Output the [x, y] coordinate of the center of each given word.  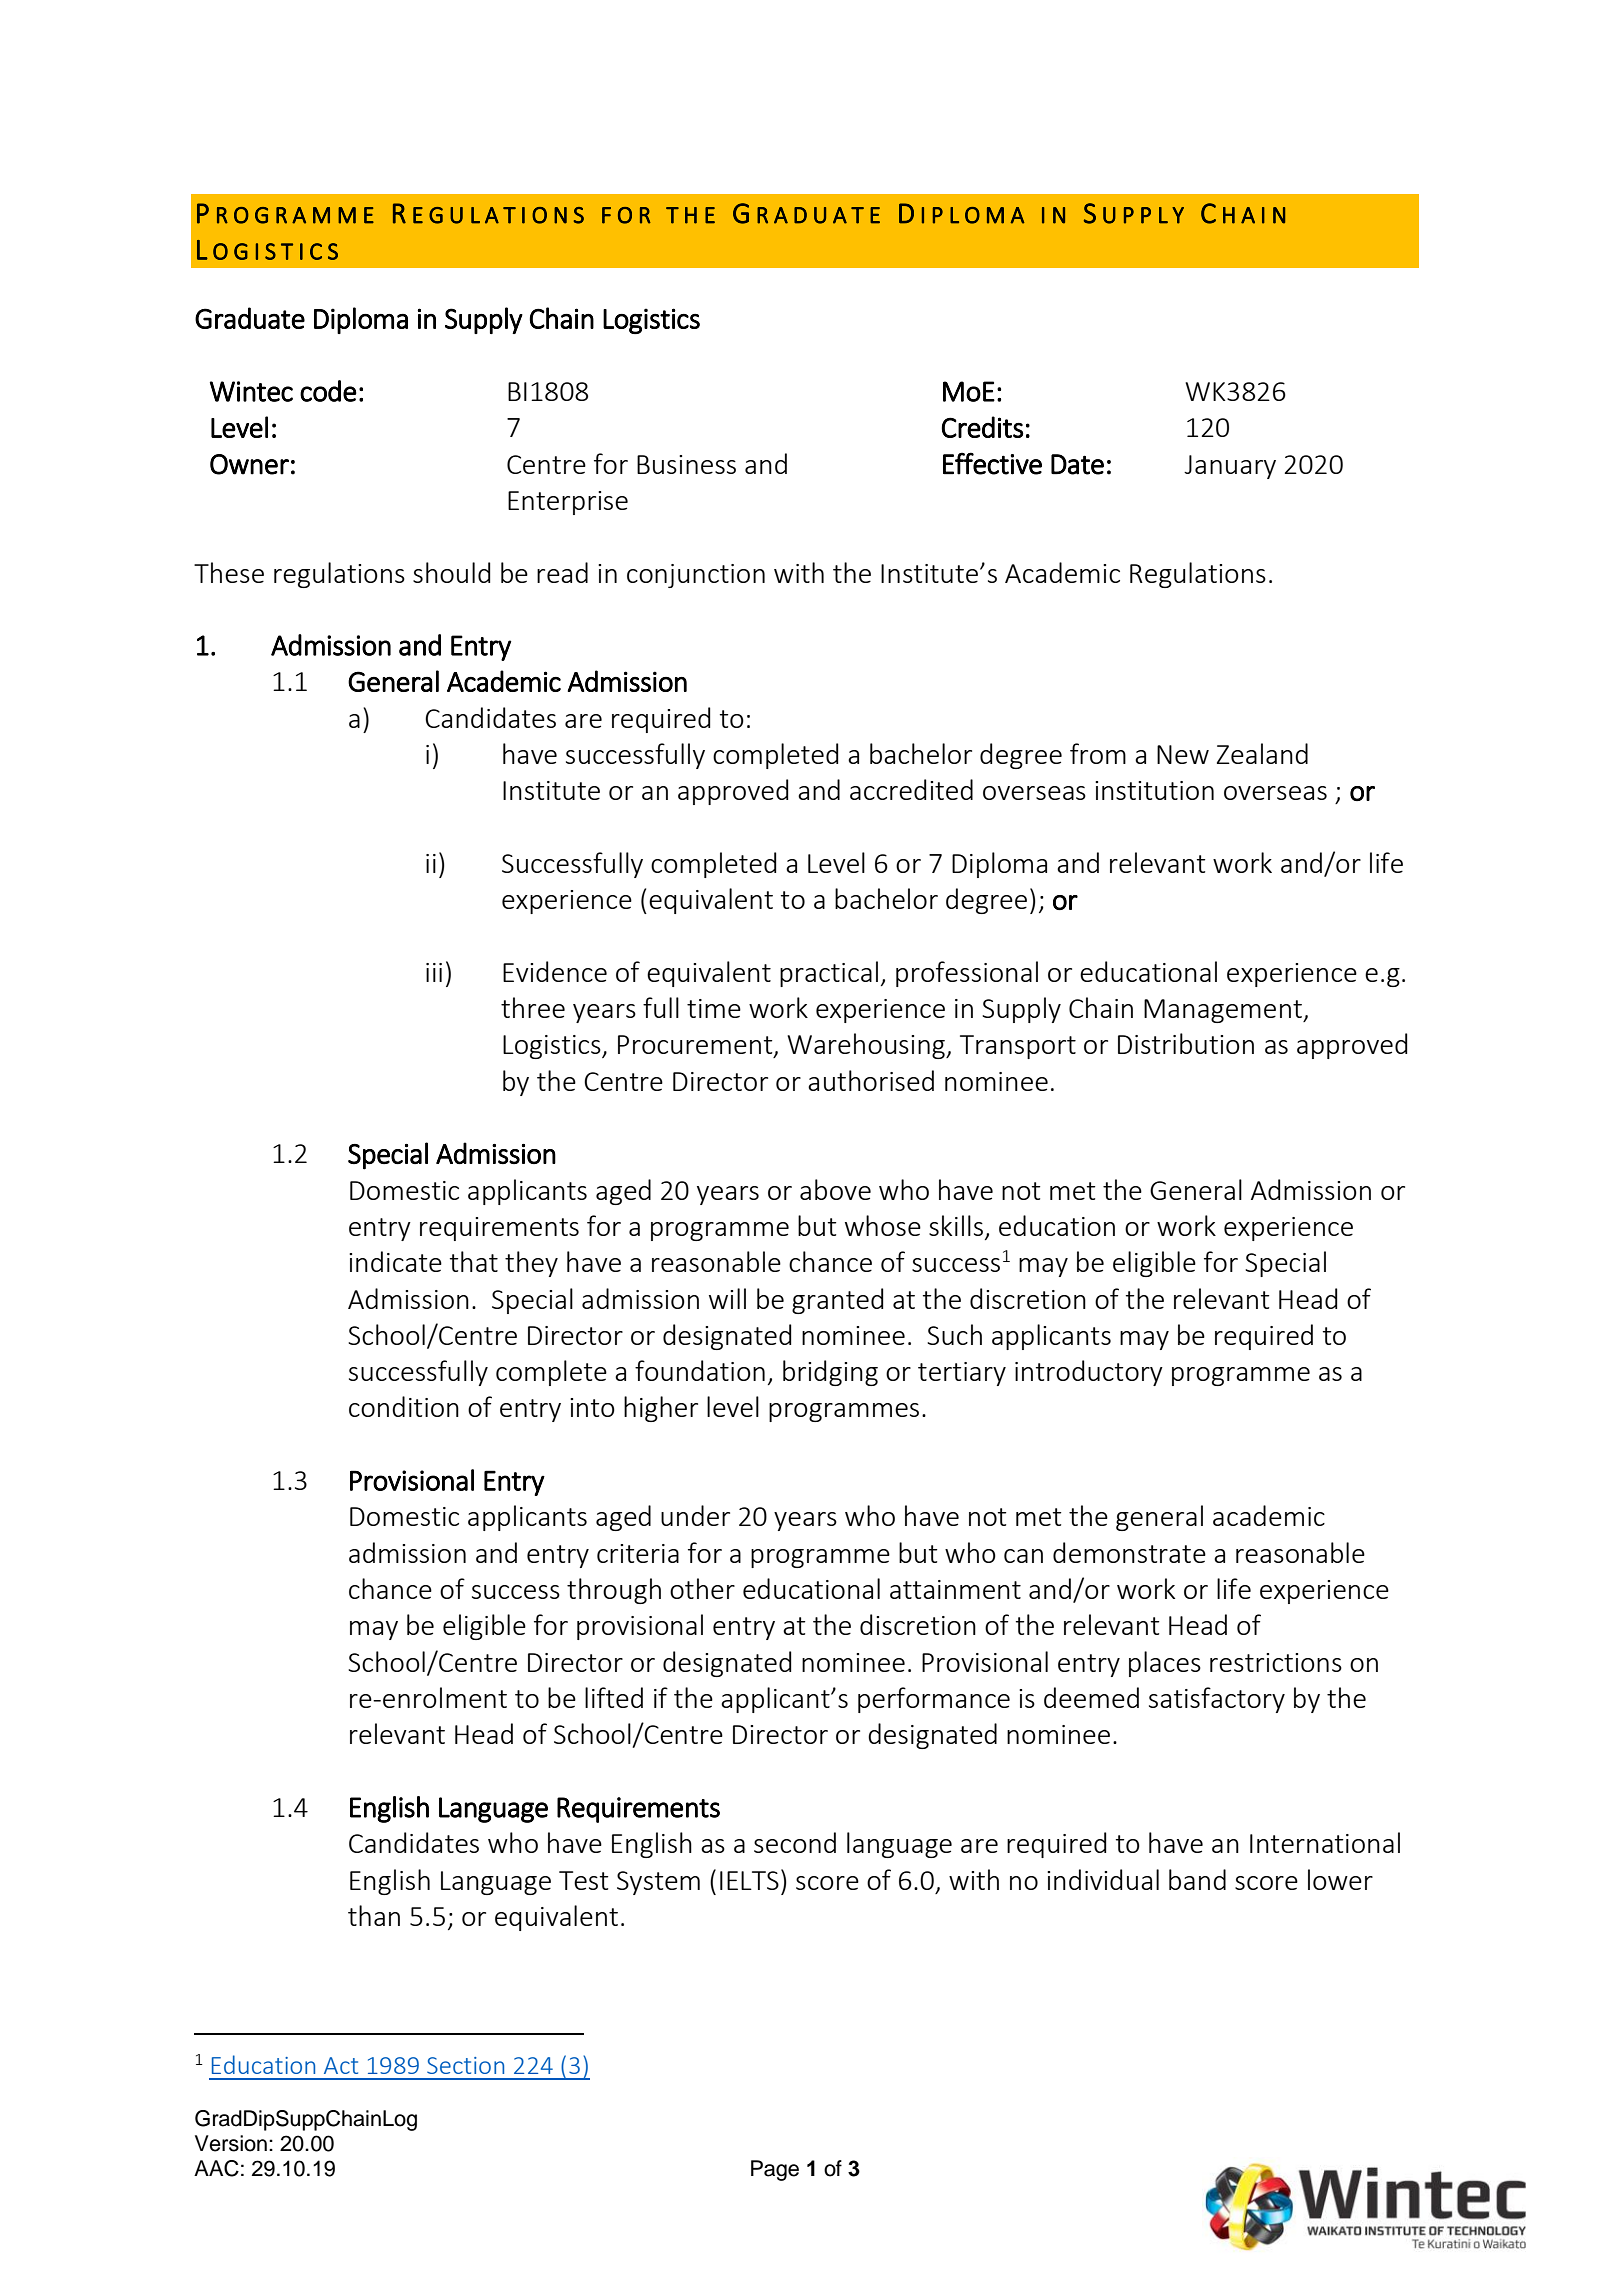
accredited [911, 789]
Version [231, 2143]
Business [686, 464]
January [1230, 467]
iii [434, 972]
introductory [1089, 1373]
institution [1154, 790]
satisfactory [1217, 1700]
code [328, 391]
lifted [614, 1697]
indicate [395, 1261]
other [702, 1588]
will [727, 1298]
